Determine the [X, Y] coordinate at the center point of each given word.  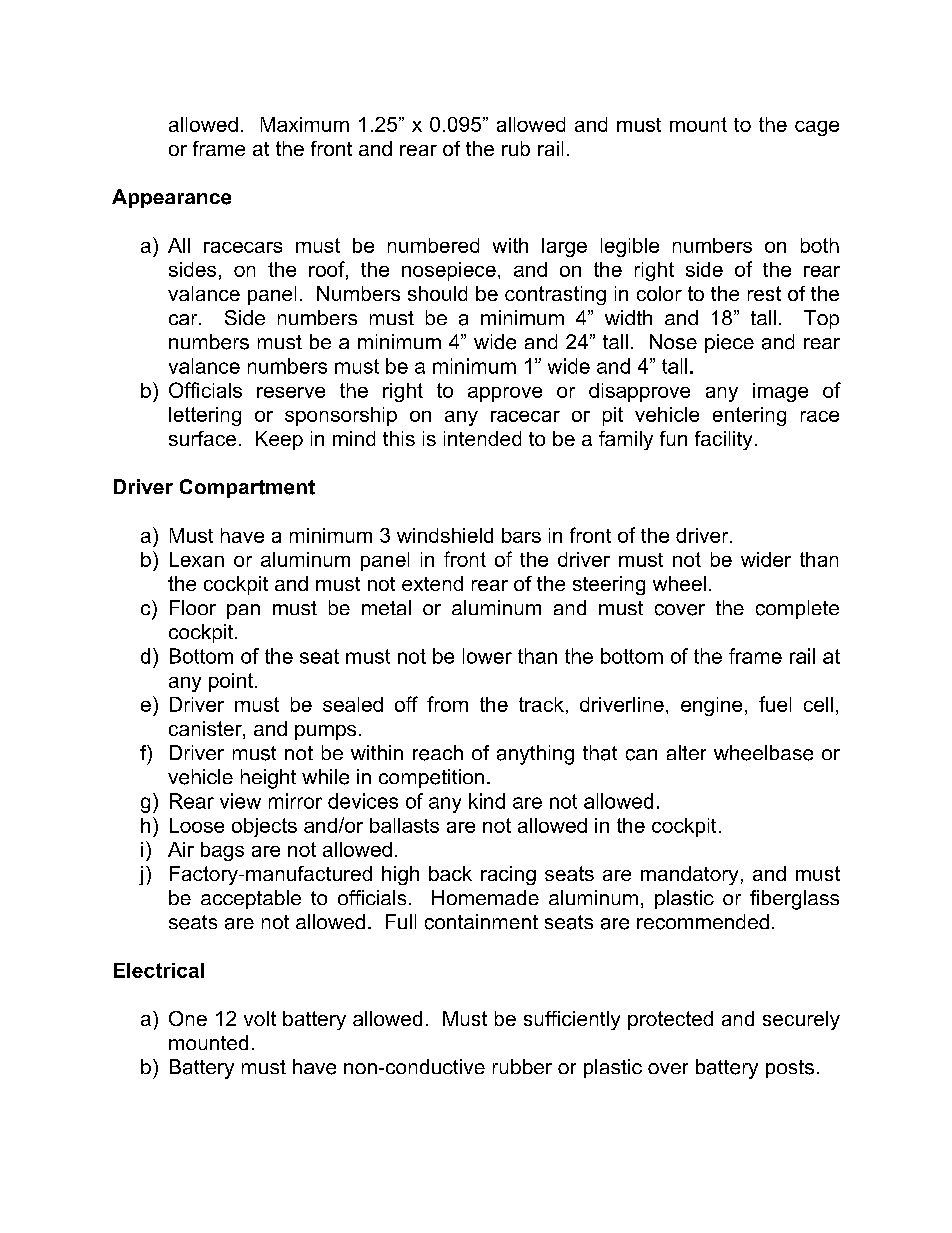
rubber [522, 1066]
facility [723, 440]
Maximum [305, 124]
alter [686, 752]
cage [817, 128]
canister [206, 730]
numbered [433, 245]
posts [790, 1069]
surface [202, 438]
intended [482, 438]
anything [535, 755]
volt [260, 1018]
